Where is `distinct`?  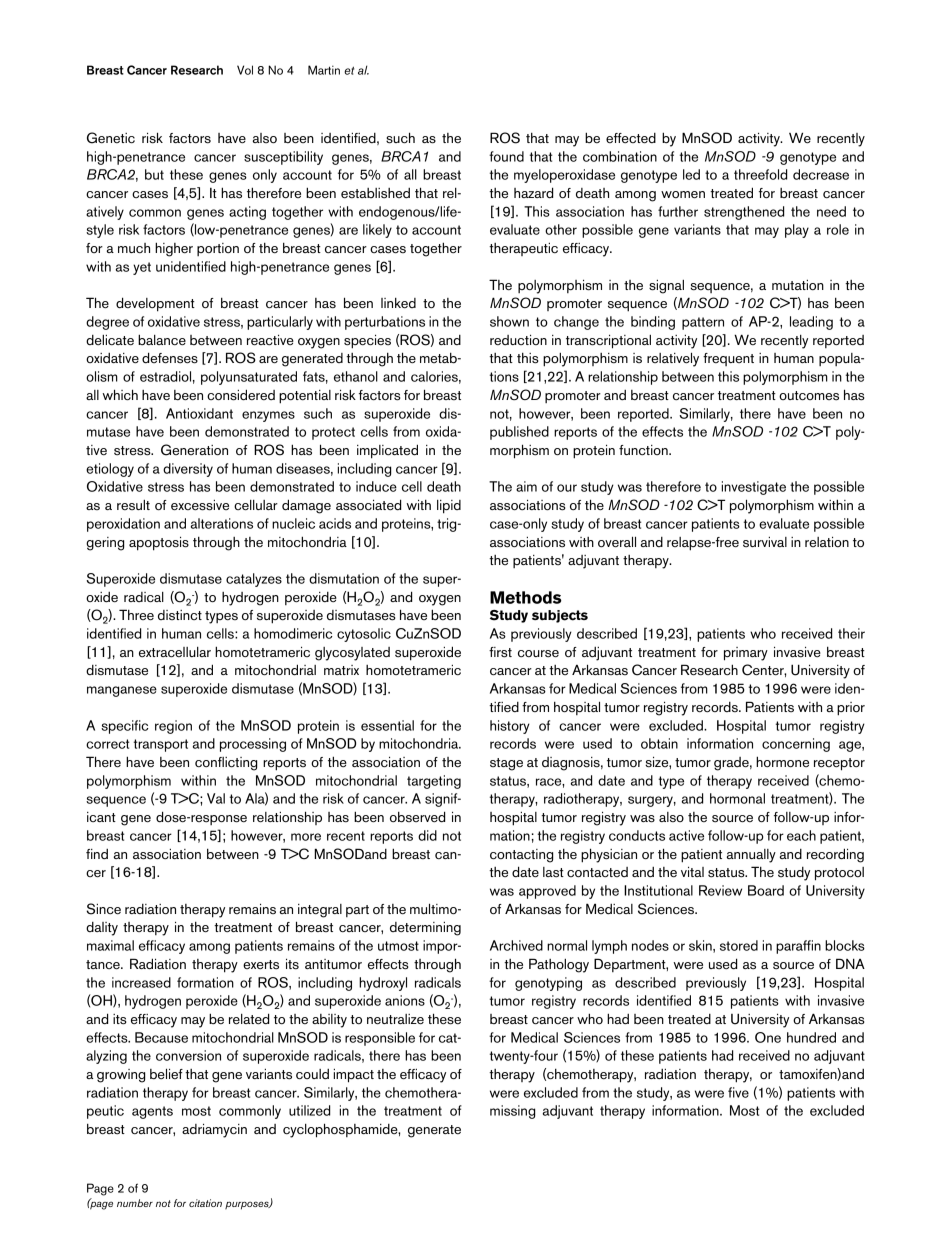
distinct is located at coordinates (180, 615).
